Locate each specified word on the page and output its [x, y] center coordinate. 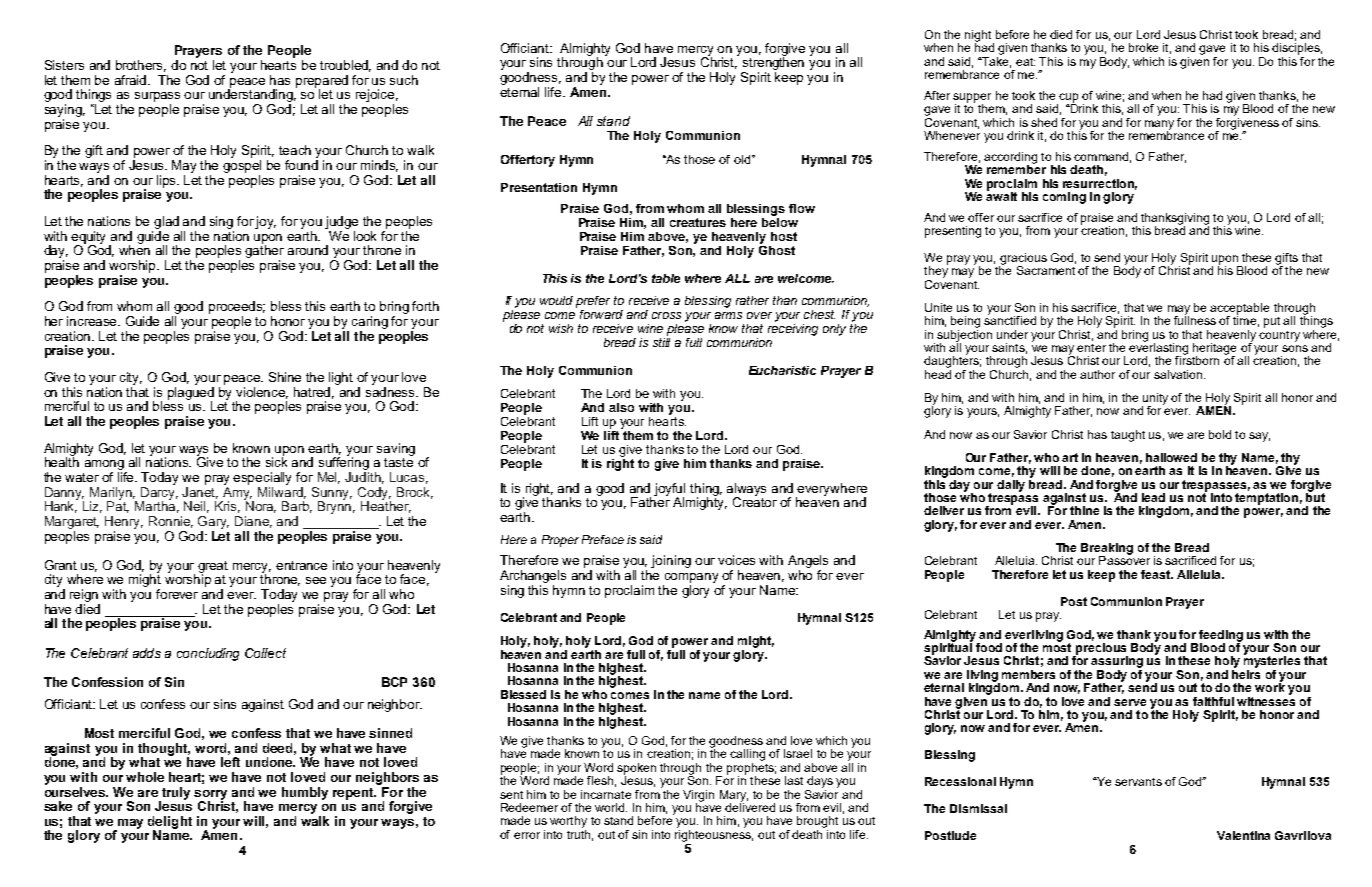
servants [1138, 782]
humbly [305, 793]
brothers [141, 66]
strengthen [773, 64]
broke [1143, 47]
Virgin [698, 797]
